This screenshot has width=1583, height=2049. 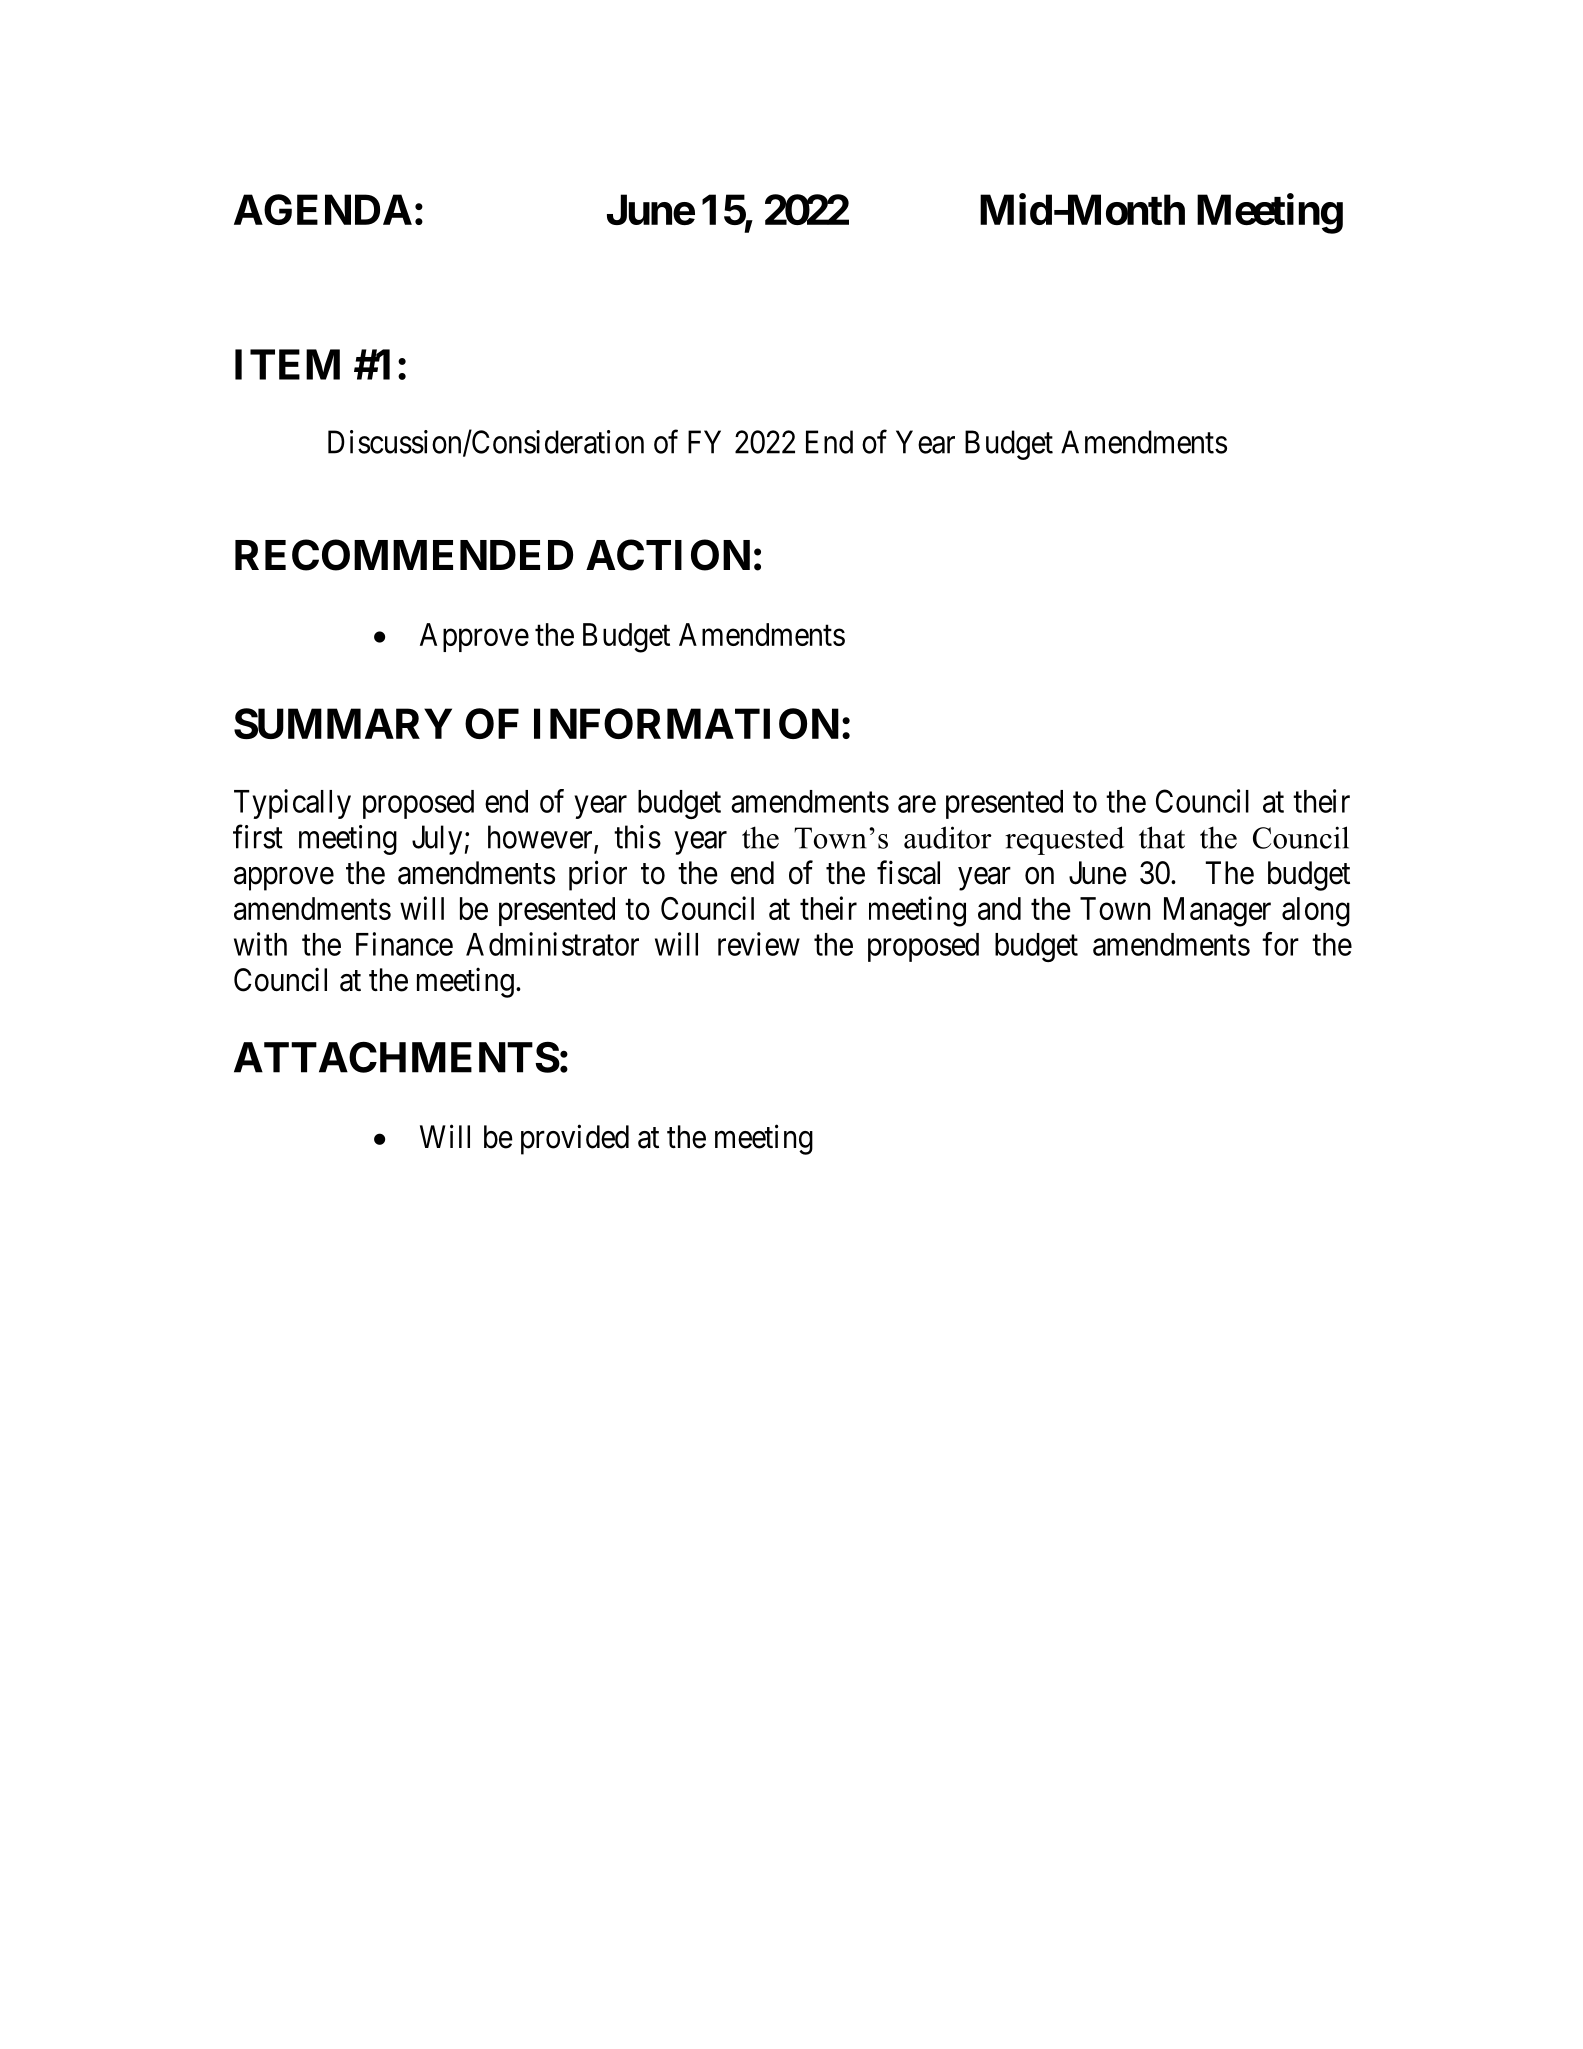 What do you see at coordinates (1217, 912) in the screenshot?
I see `Manager` at bounding box center [1217, 912].
